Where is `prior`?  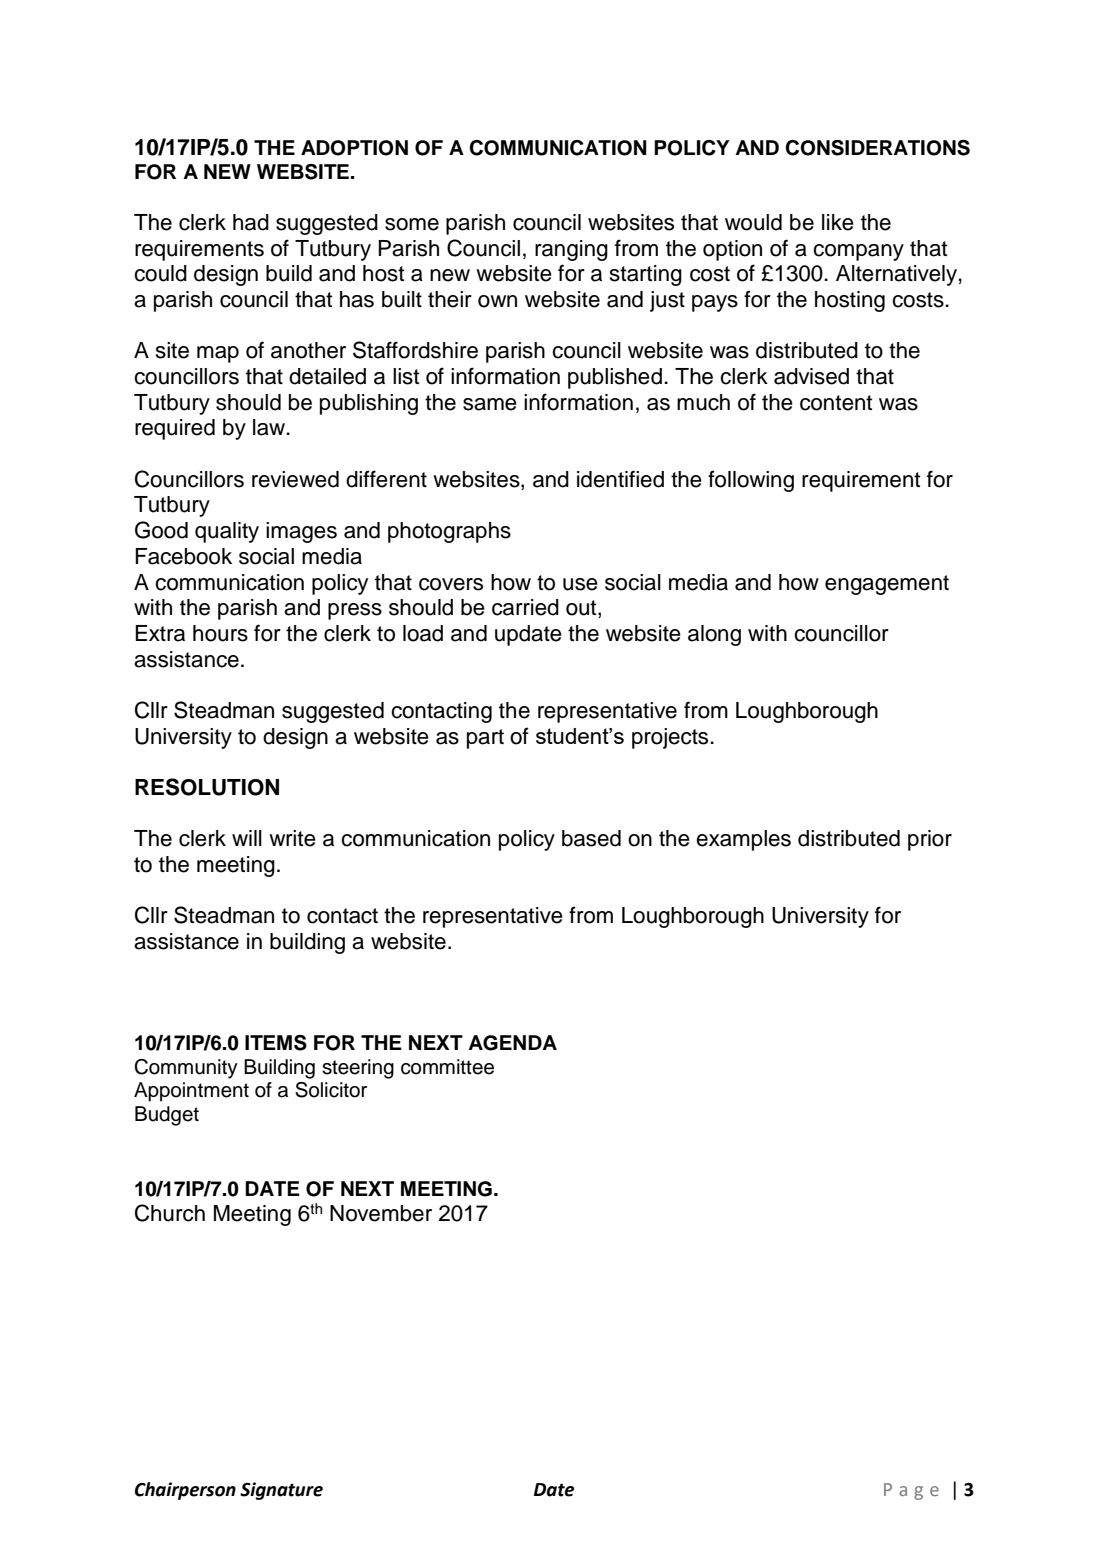
prior is located at coordinates (930, 840).
